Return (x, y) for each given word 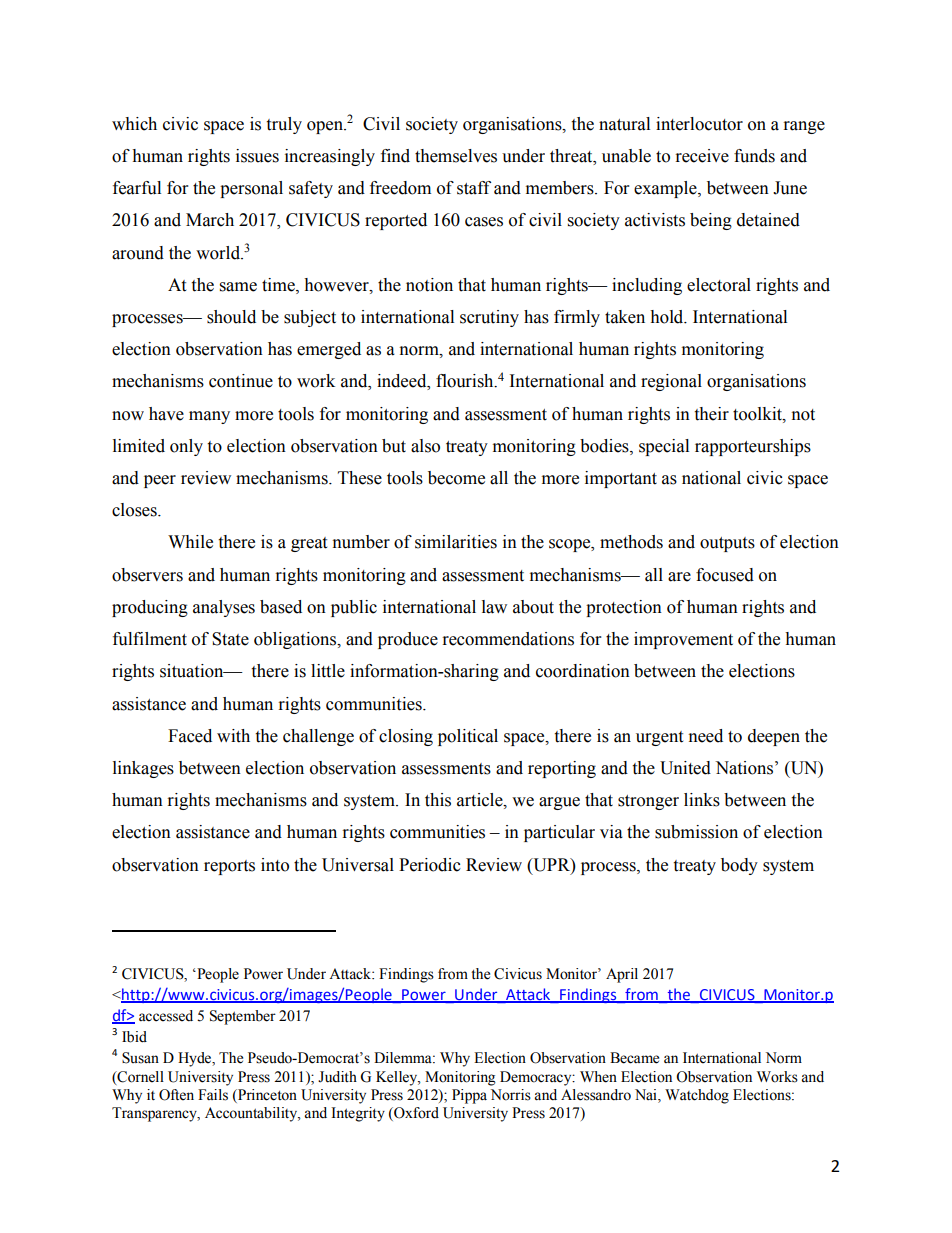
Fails (213, 1095)
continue (241, 381)
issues (257, 156)
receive (702, 156)
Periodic (430, 865)
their (711, 414)
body (739, 866)
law (494, 607)
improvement (683, 640)
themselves (456, 156)
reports (229, 867)
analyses (224, 608)
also (425, 446)
